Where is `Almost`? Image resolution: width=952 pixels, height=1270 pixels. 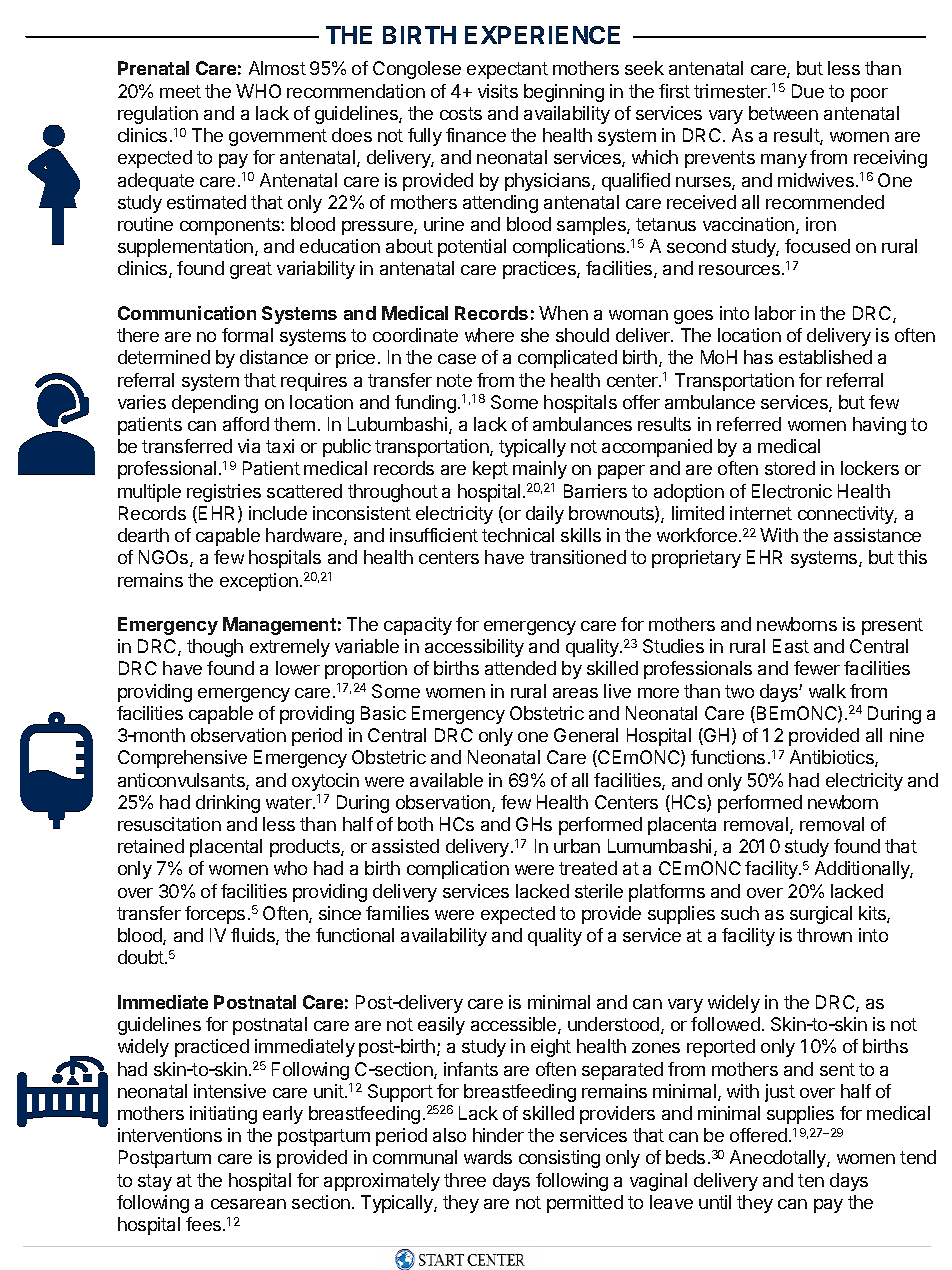 Almost is located at coordinates (277, 68).
